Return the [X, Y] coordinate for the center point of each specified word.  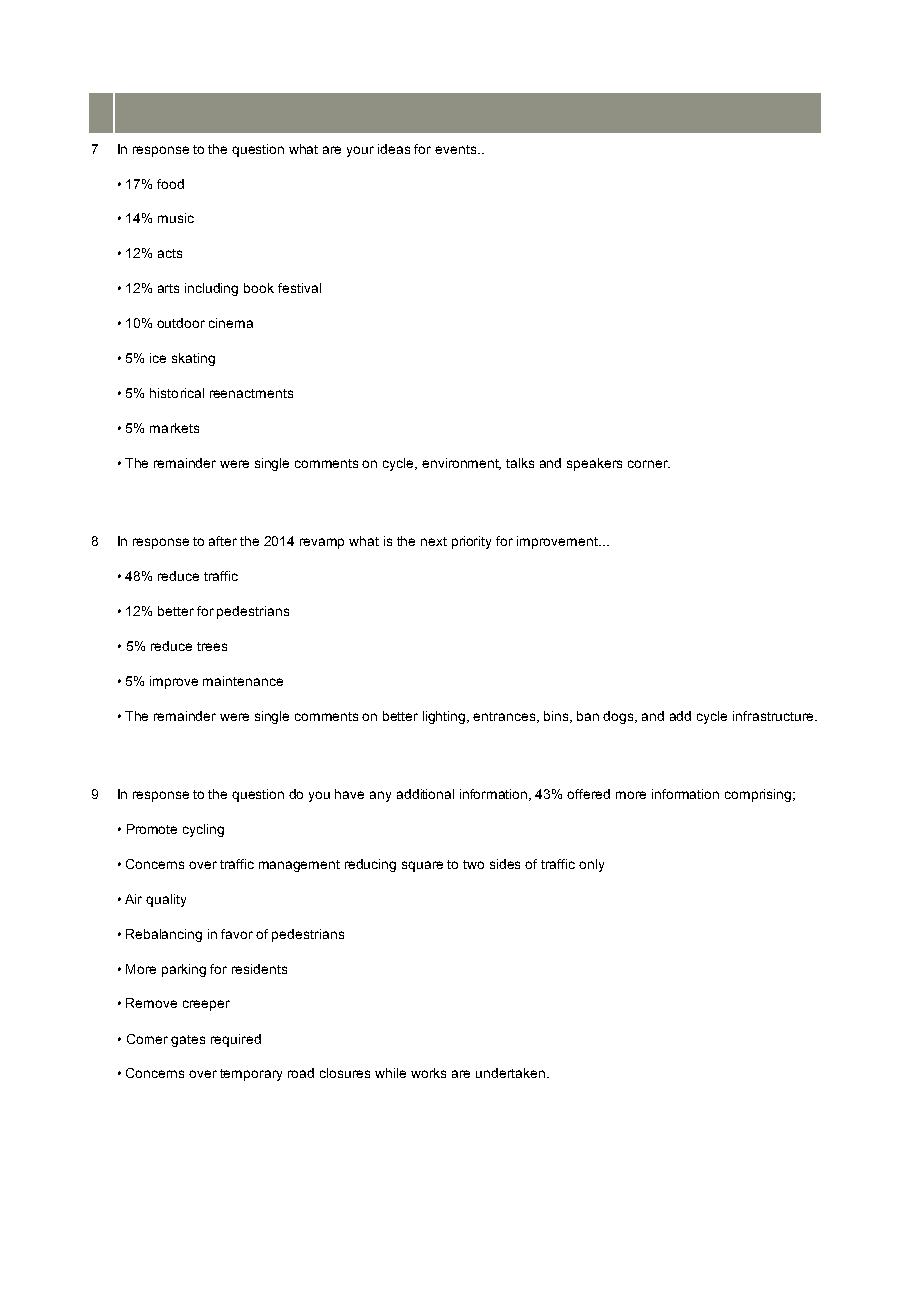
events [457, 149]
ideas [394, 149]
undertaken [510, 1073]
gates [188, 1041]
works [428, 1073]
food [170, 184]
